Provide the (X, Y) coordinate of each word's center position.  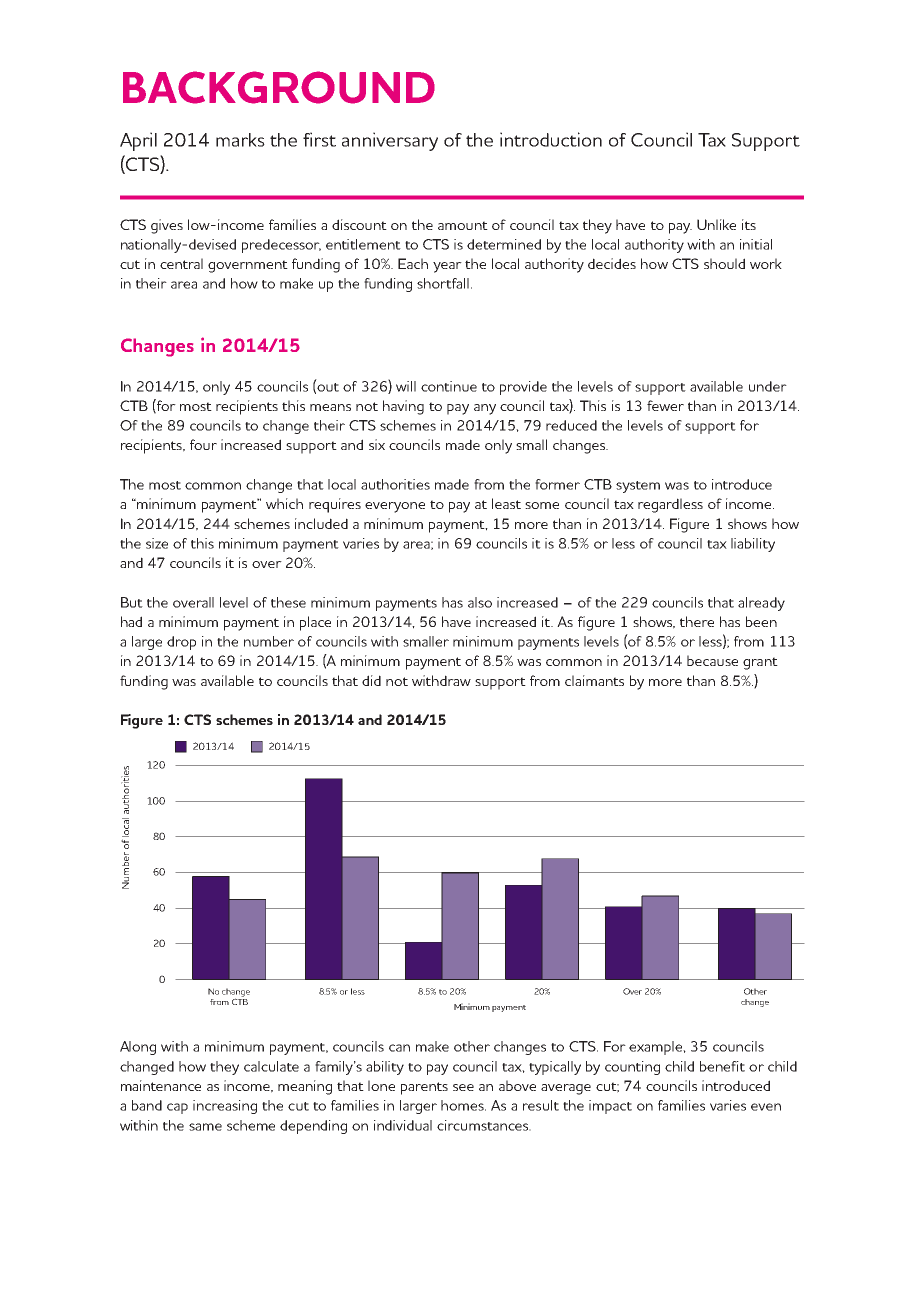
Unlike (716, 224)
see (463, 1087)
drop (181, 643)
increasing (225, 1107)
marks (240, 140)
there (697, 621)
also (480, 602)
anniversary (390, 141)
